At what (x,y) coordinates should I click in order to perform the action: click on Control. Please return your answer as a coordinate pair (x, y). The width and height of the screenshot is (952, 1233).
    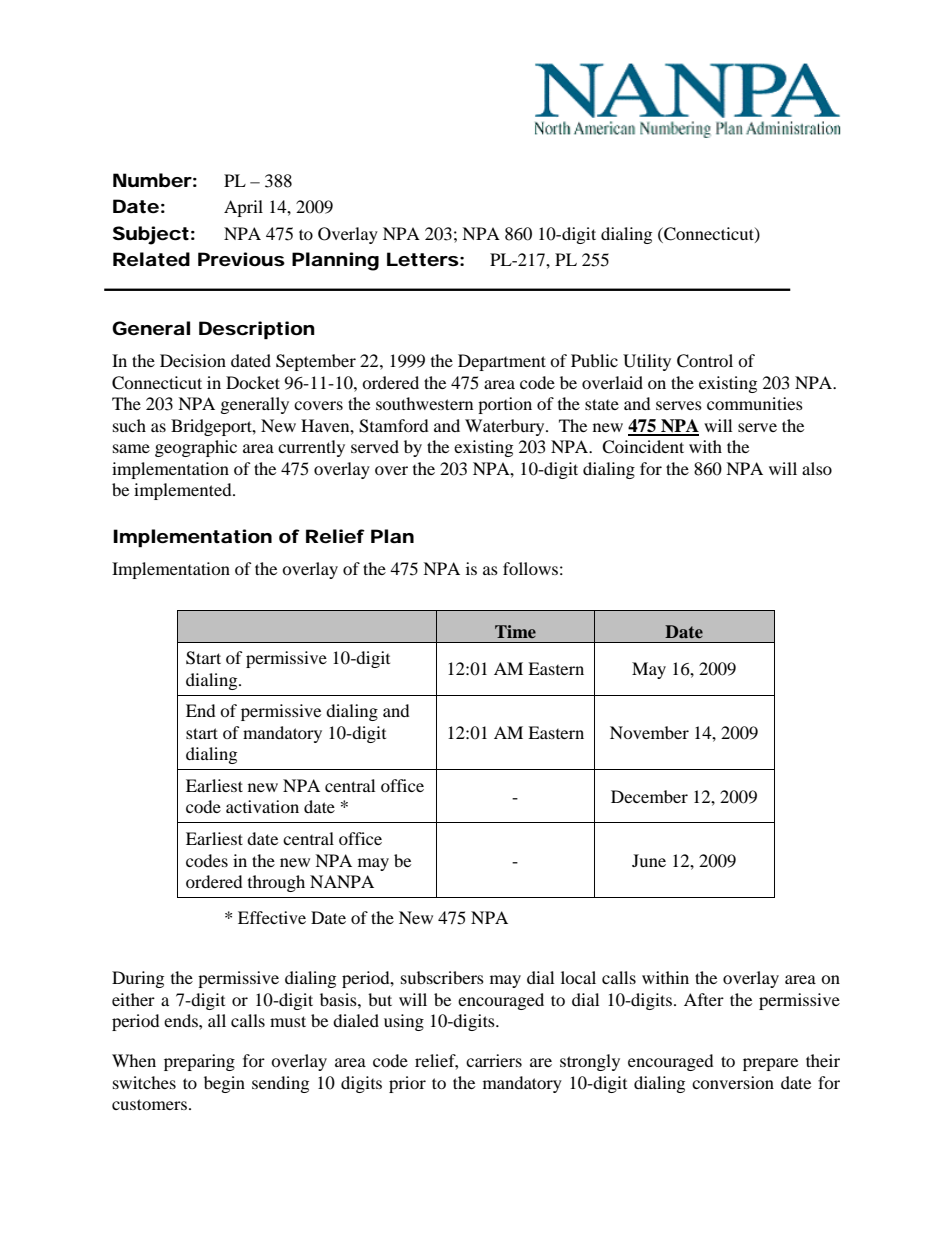
    Looking at the image, I should click on (705, 361).
